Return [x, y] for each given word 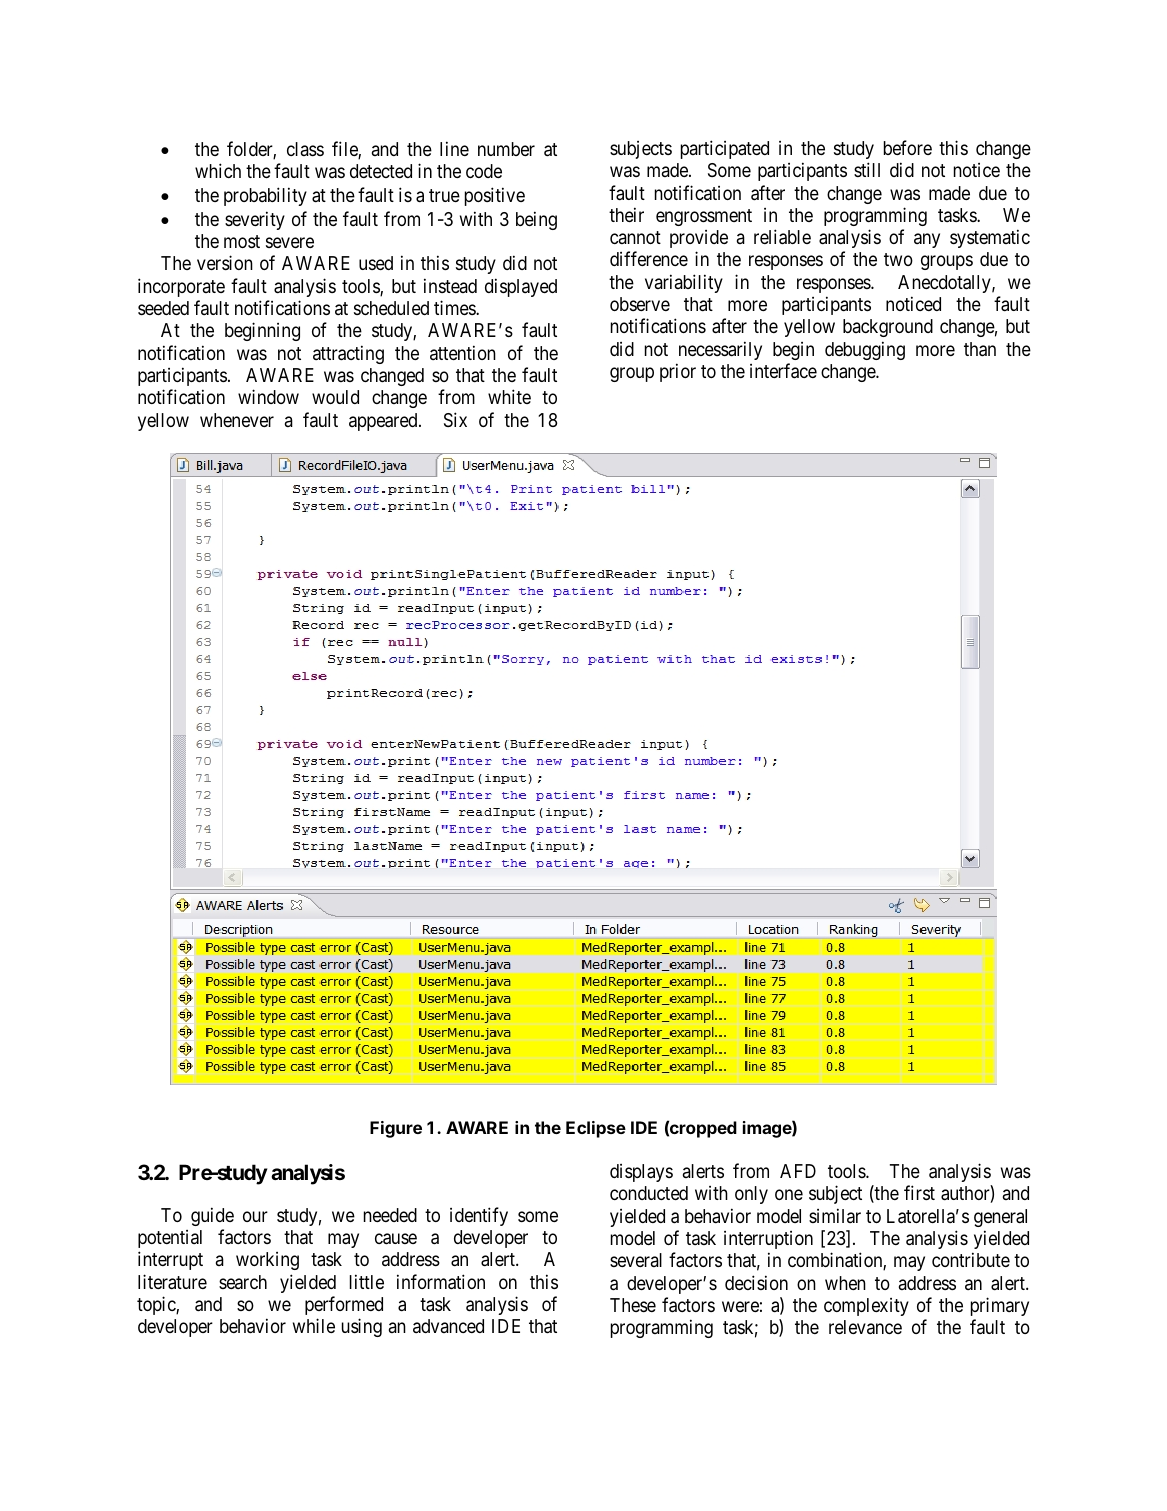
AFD [798, 1171]
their [626, 214]
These [633, 1305]
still [867, 169]
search [243, 1282]
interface [783, 371]
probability [265, 196]
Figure [396, 1129]
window [268, 396]
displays [641, 1173]
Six [455, 419]
